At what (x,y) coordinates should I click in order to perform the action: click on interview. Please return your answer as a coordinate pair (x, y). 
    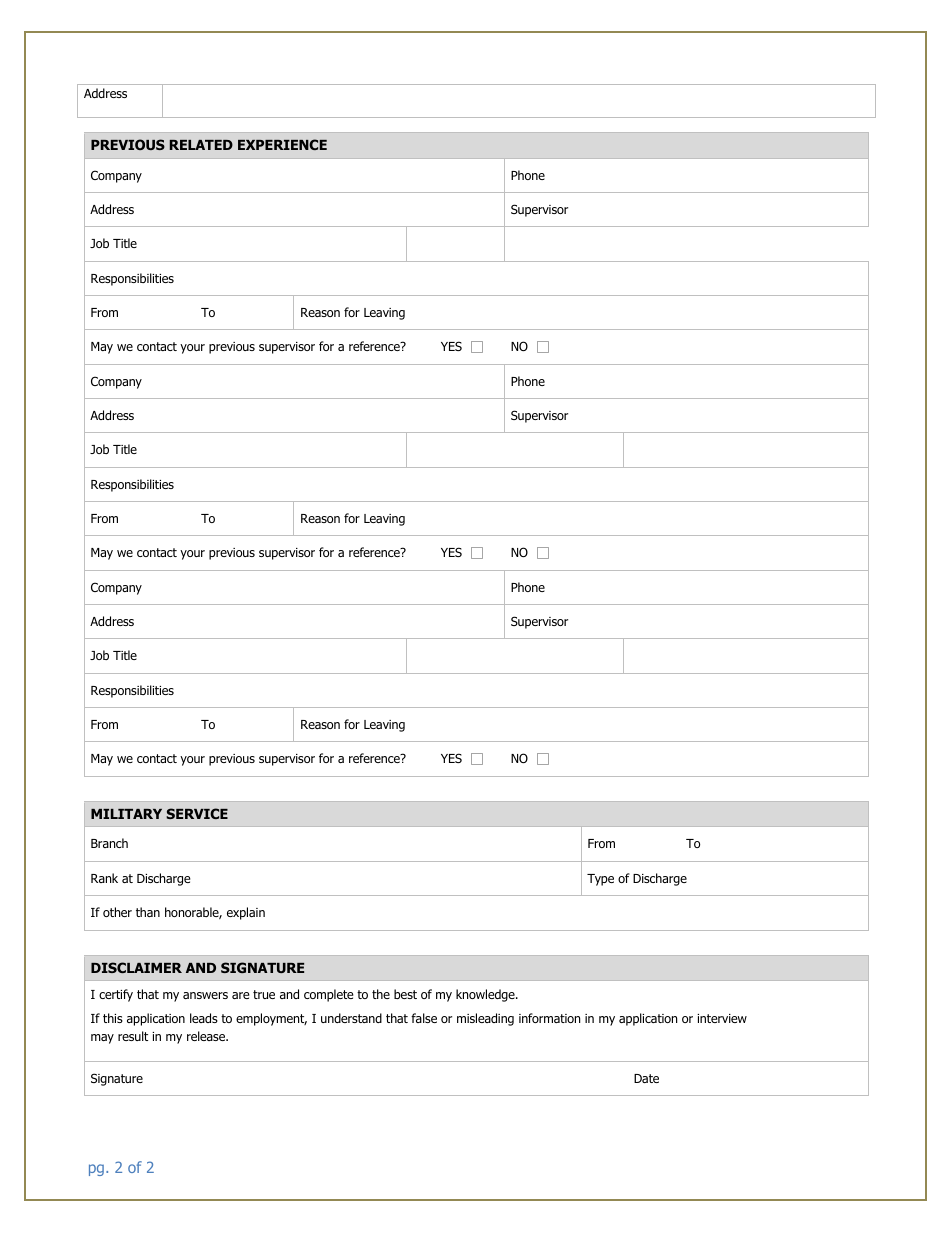
    Looking at the image, I should click on (722, 1018).
